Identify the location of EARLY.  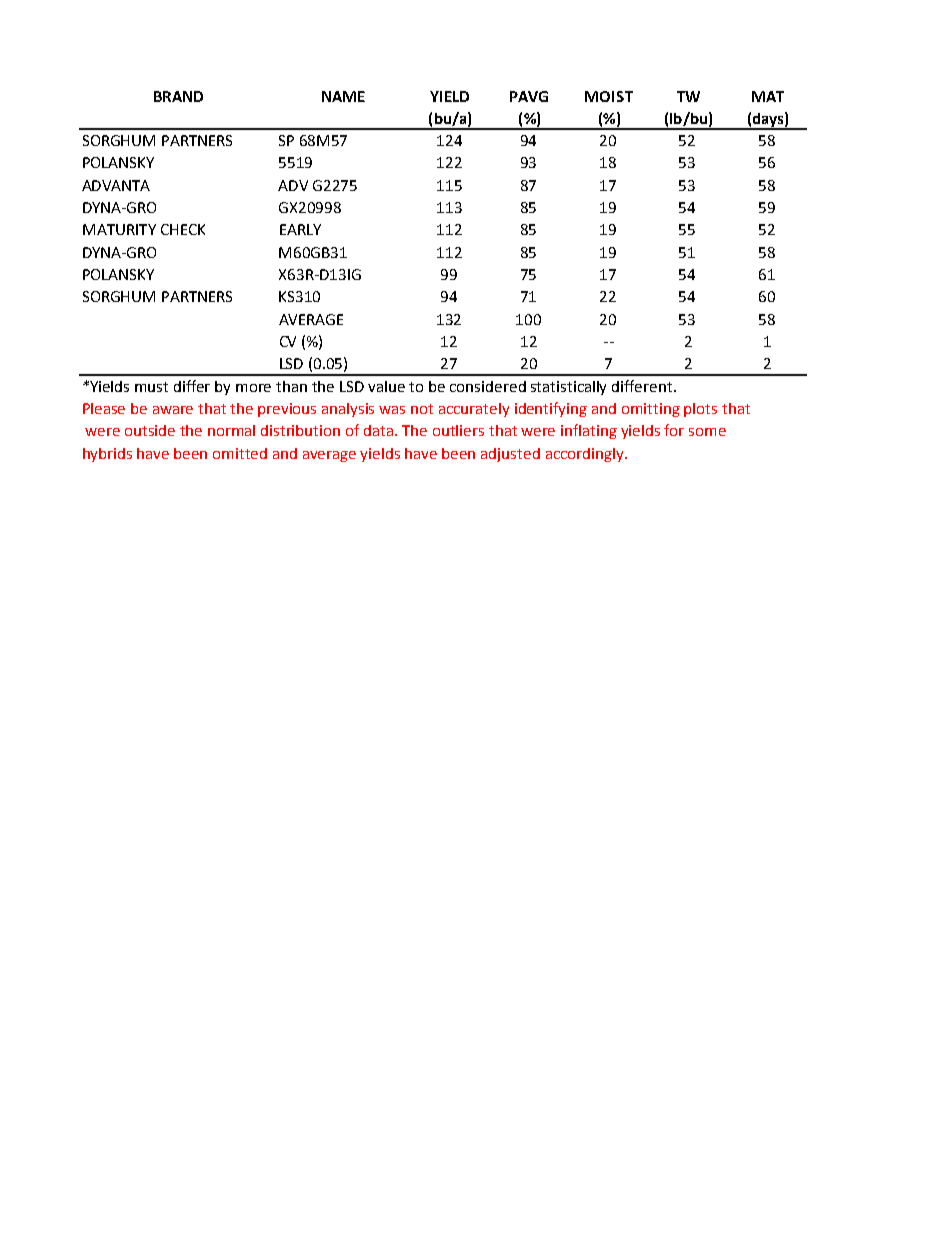
(300, 229).
